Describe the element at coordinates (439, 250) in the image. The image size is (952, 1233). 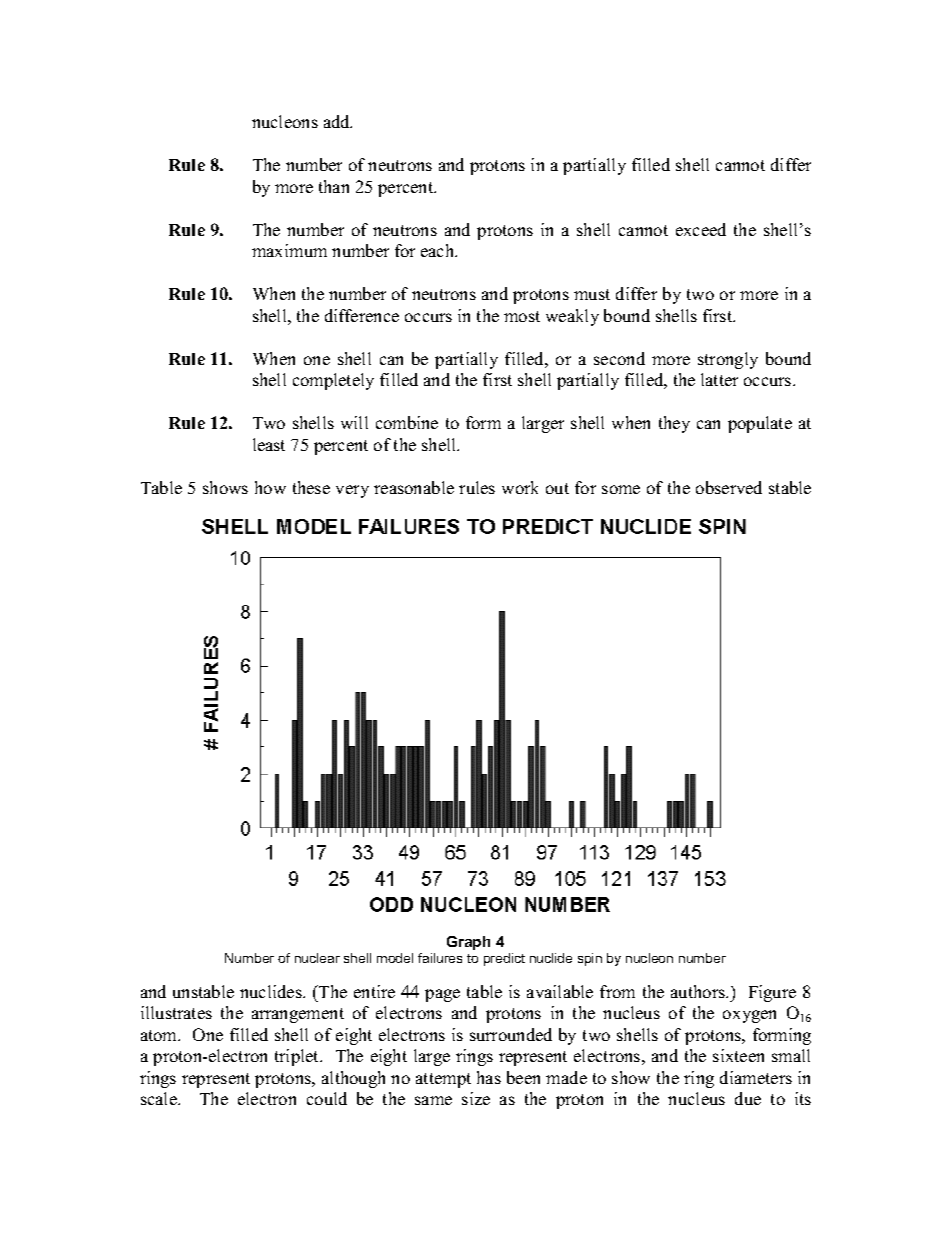
I see `each` at that location.
